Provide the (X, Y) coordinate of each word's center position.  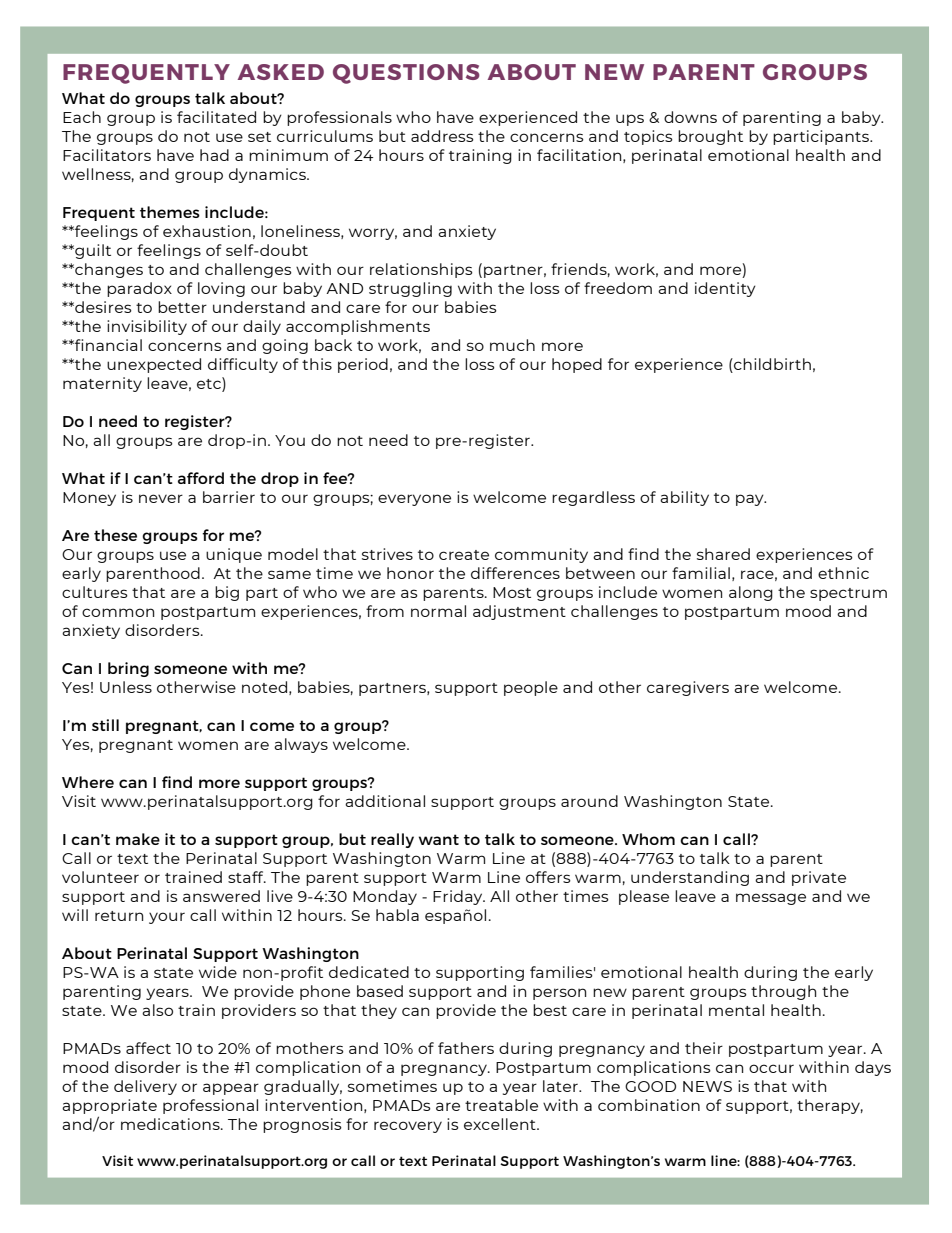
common (118, 612)
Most (512, 592)
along (751, 593)
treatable (501, 1105)
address (442, 136)
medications (171, 1124)
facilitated (216, 117)
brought (710, 137)
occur (771, 1068)
